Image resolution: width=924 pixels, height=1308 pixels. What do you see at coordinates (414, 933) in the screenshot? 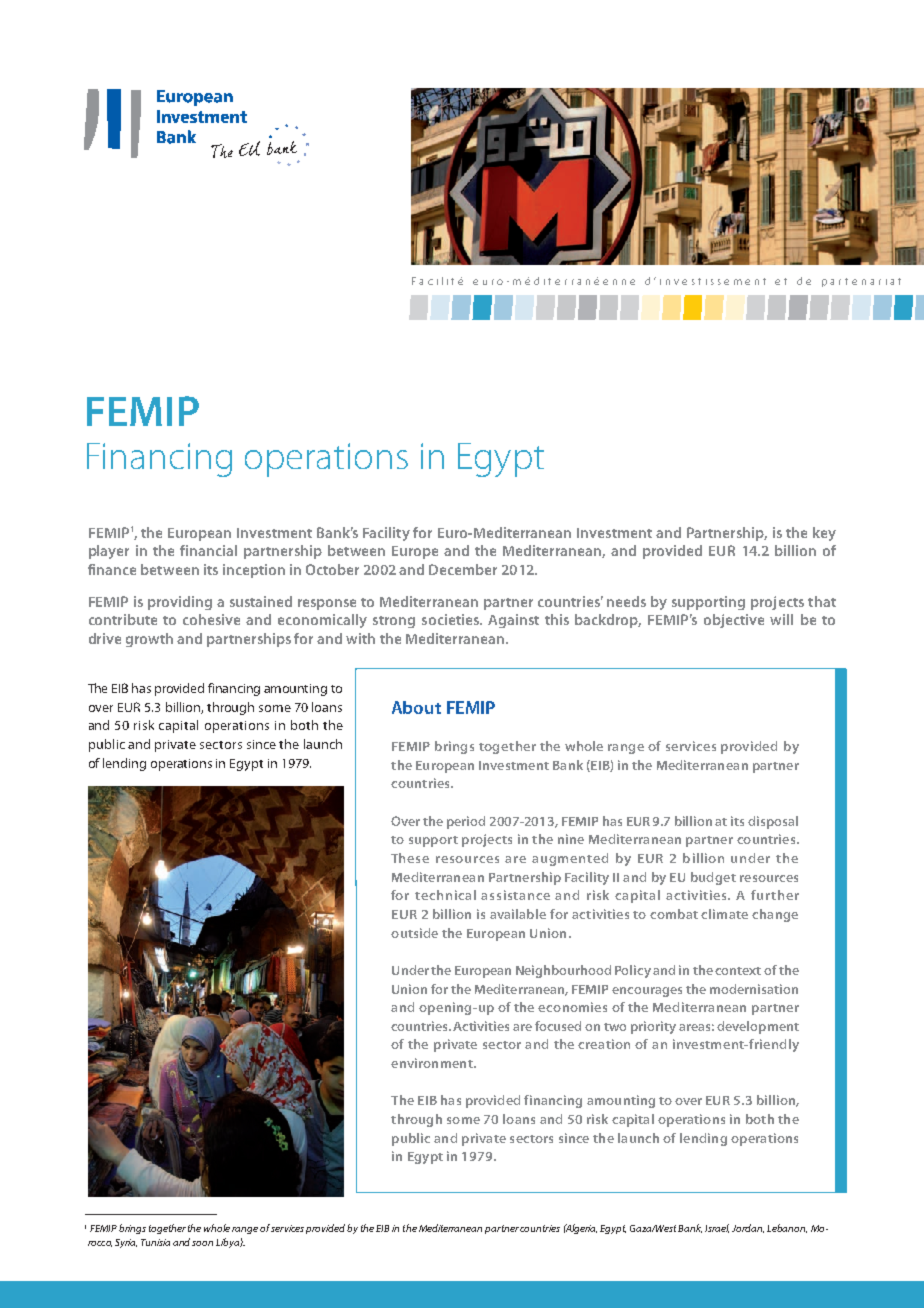
I see `outside` at bounding box center [414, 933].
